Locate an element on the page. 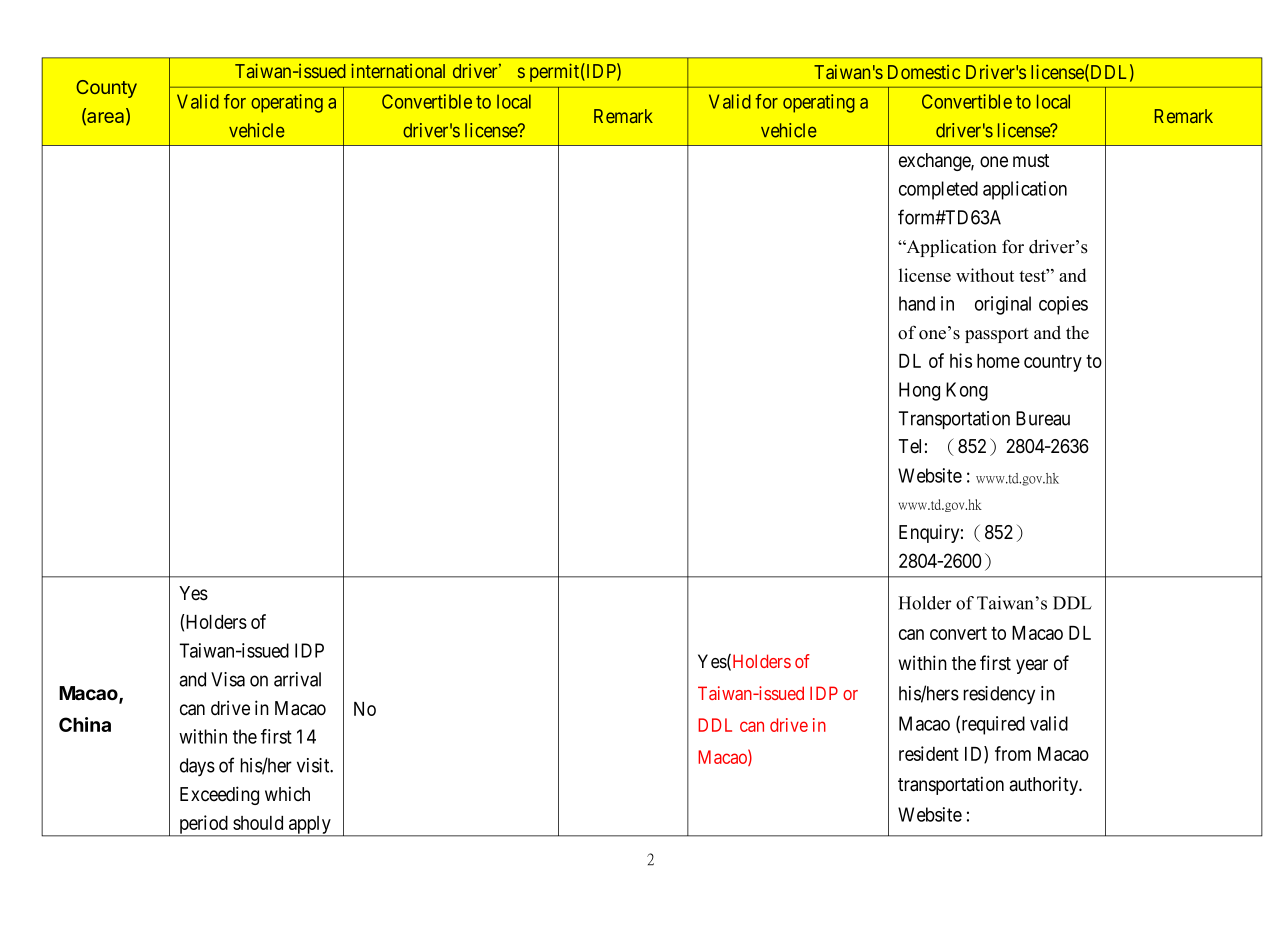  Visa is located at coordinates (228, 679).
